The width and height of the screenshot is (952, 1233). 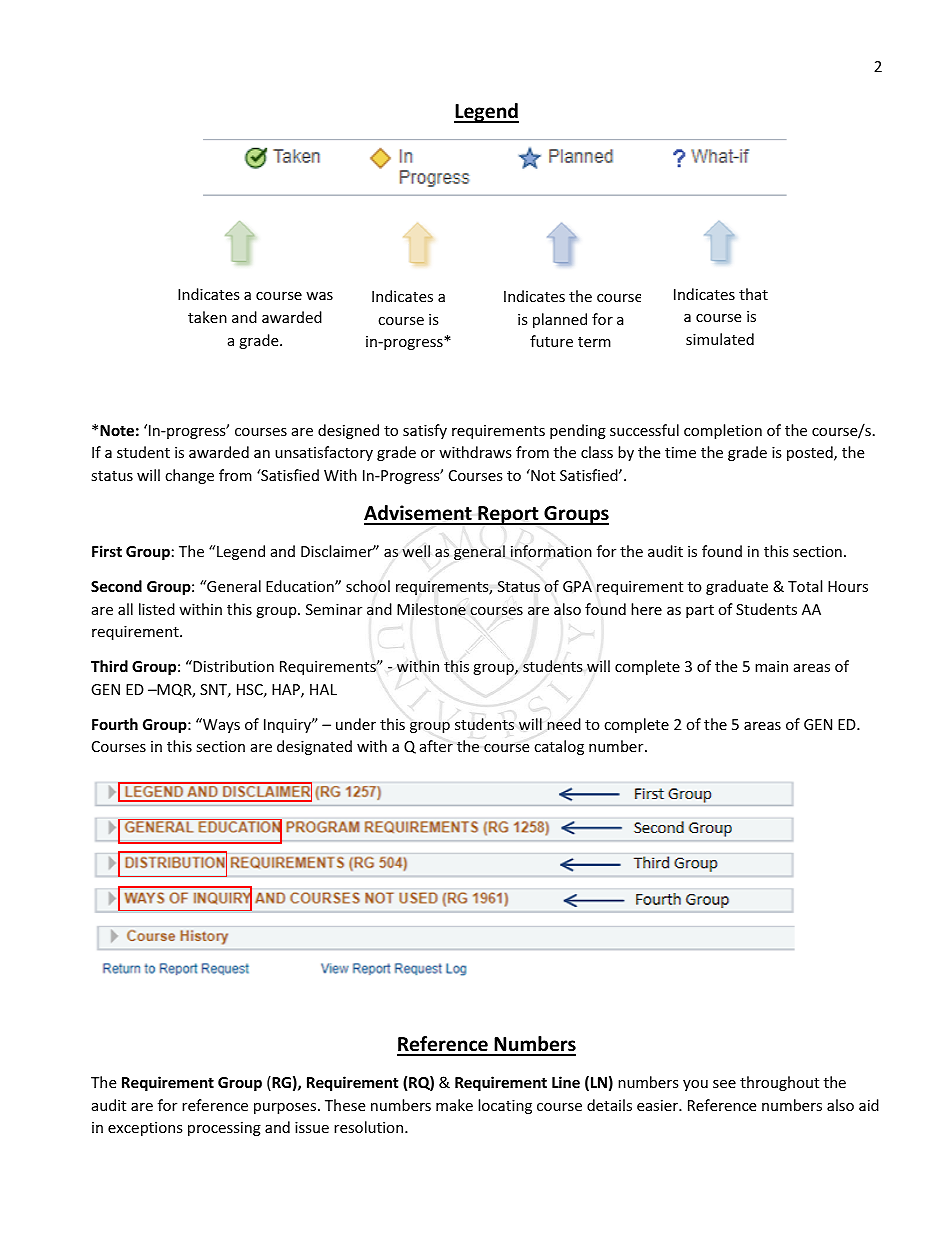 I want to click on main, so click(x=771, y=666).
